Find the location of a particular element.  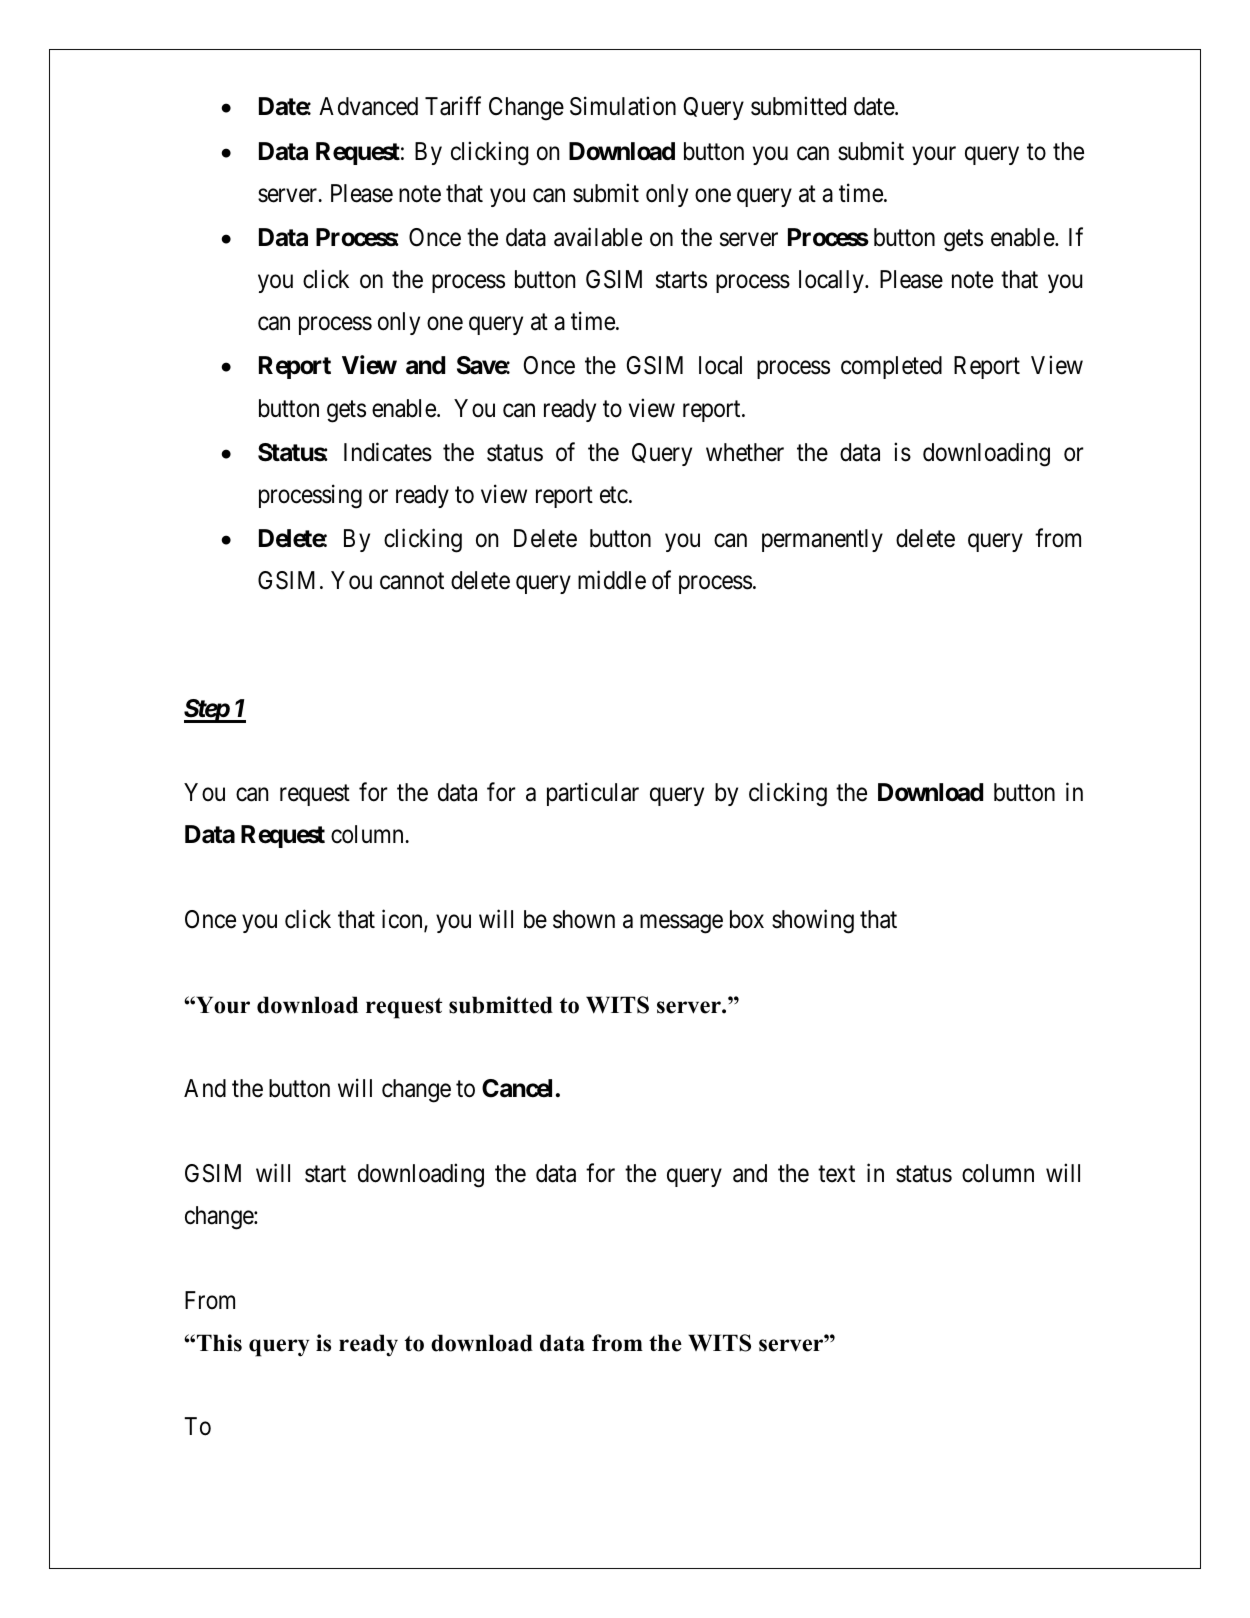

available is located at coordinates (598, 237).
